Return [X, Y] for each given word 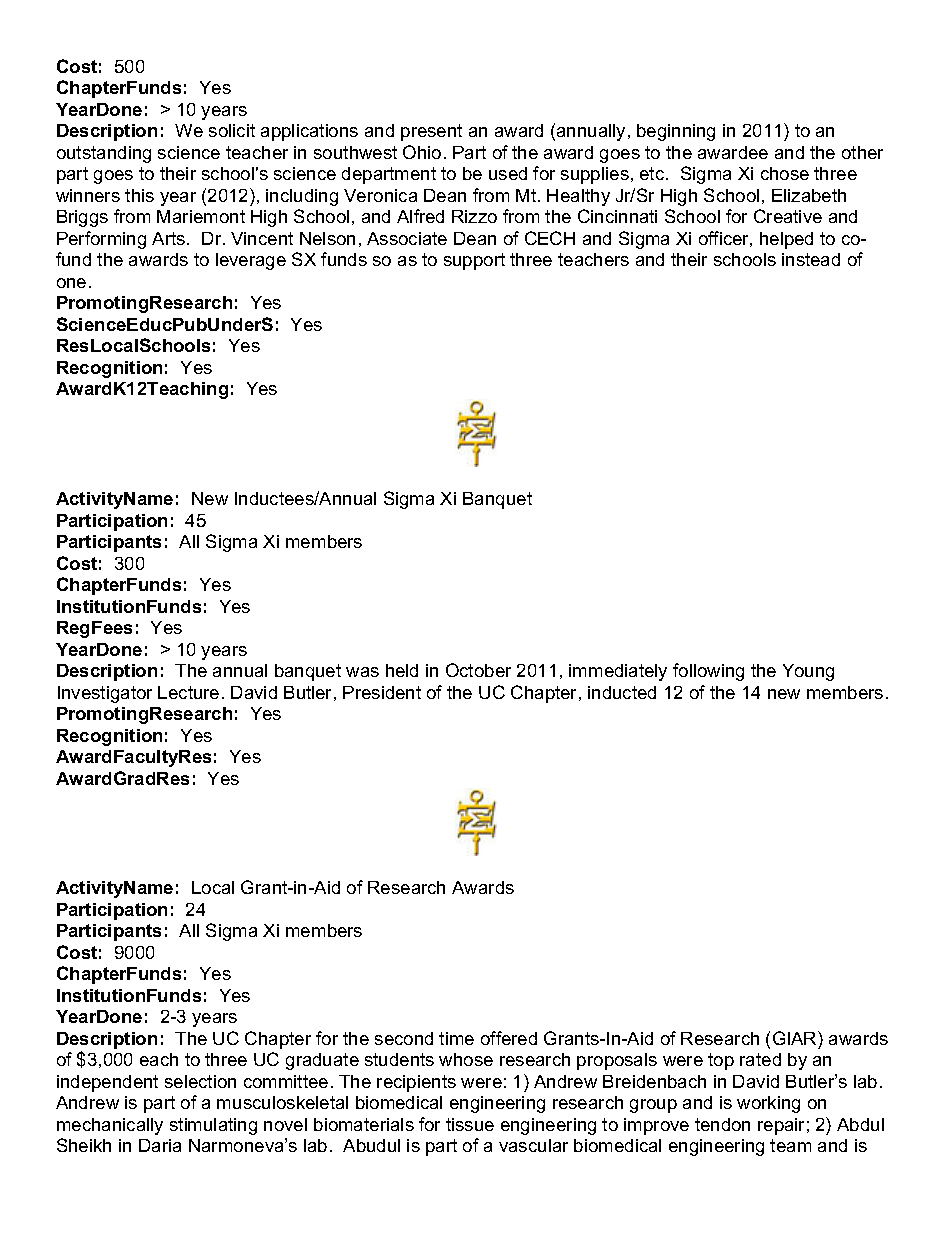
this [139, 195]
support [474, 261]
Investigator [105, 694]
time [456, 1038]
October [478, 670]
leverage [251, 261]
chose [785, 173]
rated [760, 1059]
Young [808, 672]
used [508, 173]
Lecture [188, 692]
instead [811, 259]
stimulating [213, 1126]
